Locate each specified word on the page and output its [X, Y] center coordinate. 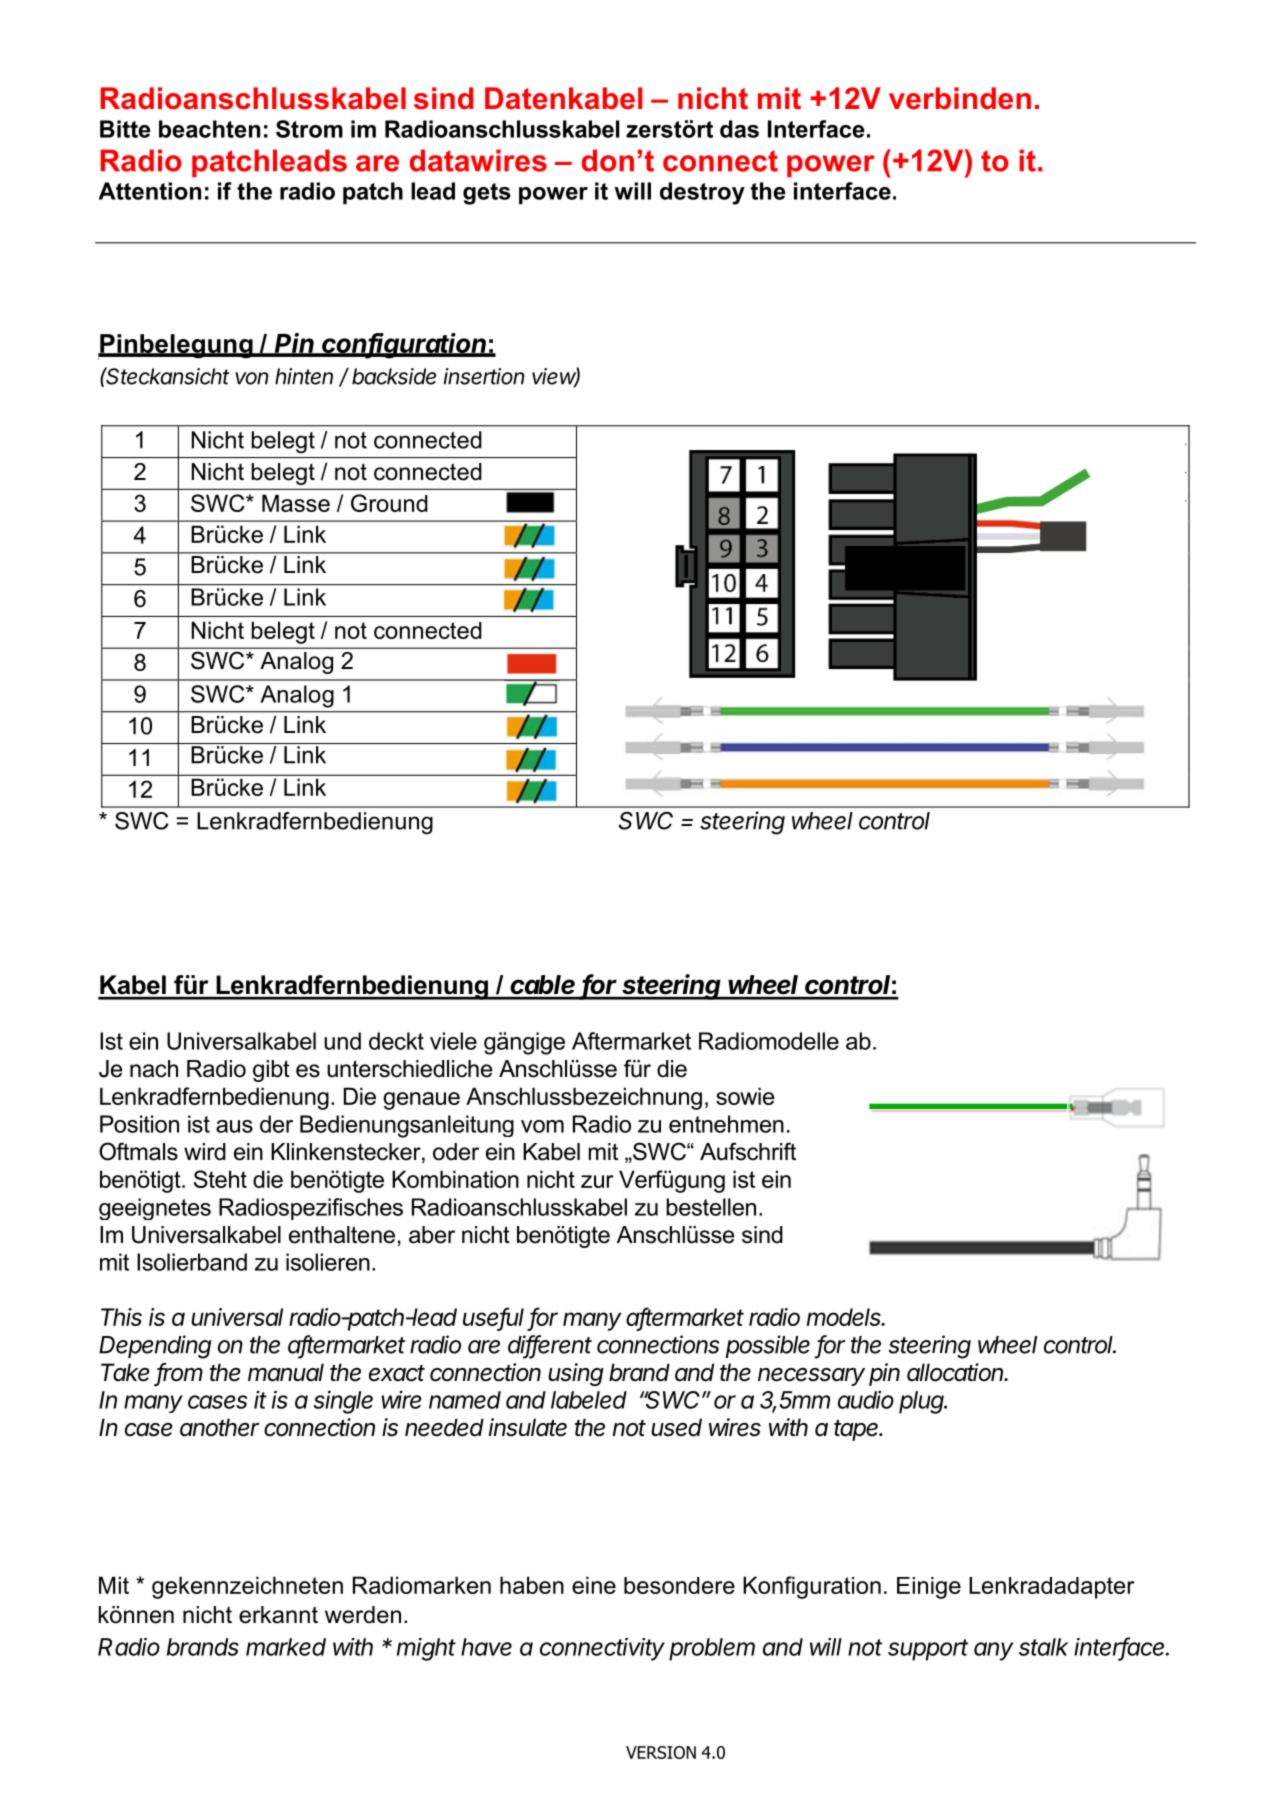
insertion [484, 376]
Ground [389, 503]
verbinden [960, 98]
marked [286, 1647]
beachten [209, 129]
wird [205, 1152]
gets [487, 194]
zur [597, 1181]
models [845, 1317]
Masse [296, 503]
